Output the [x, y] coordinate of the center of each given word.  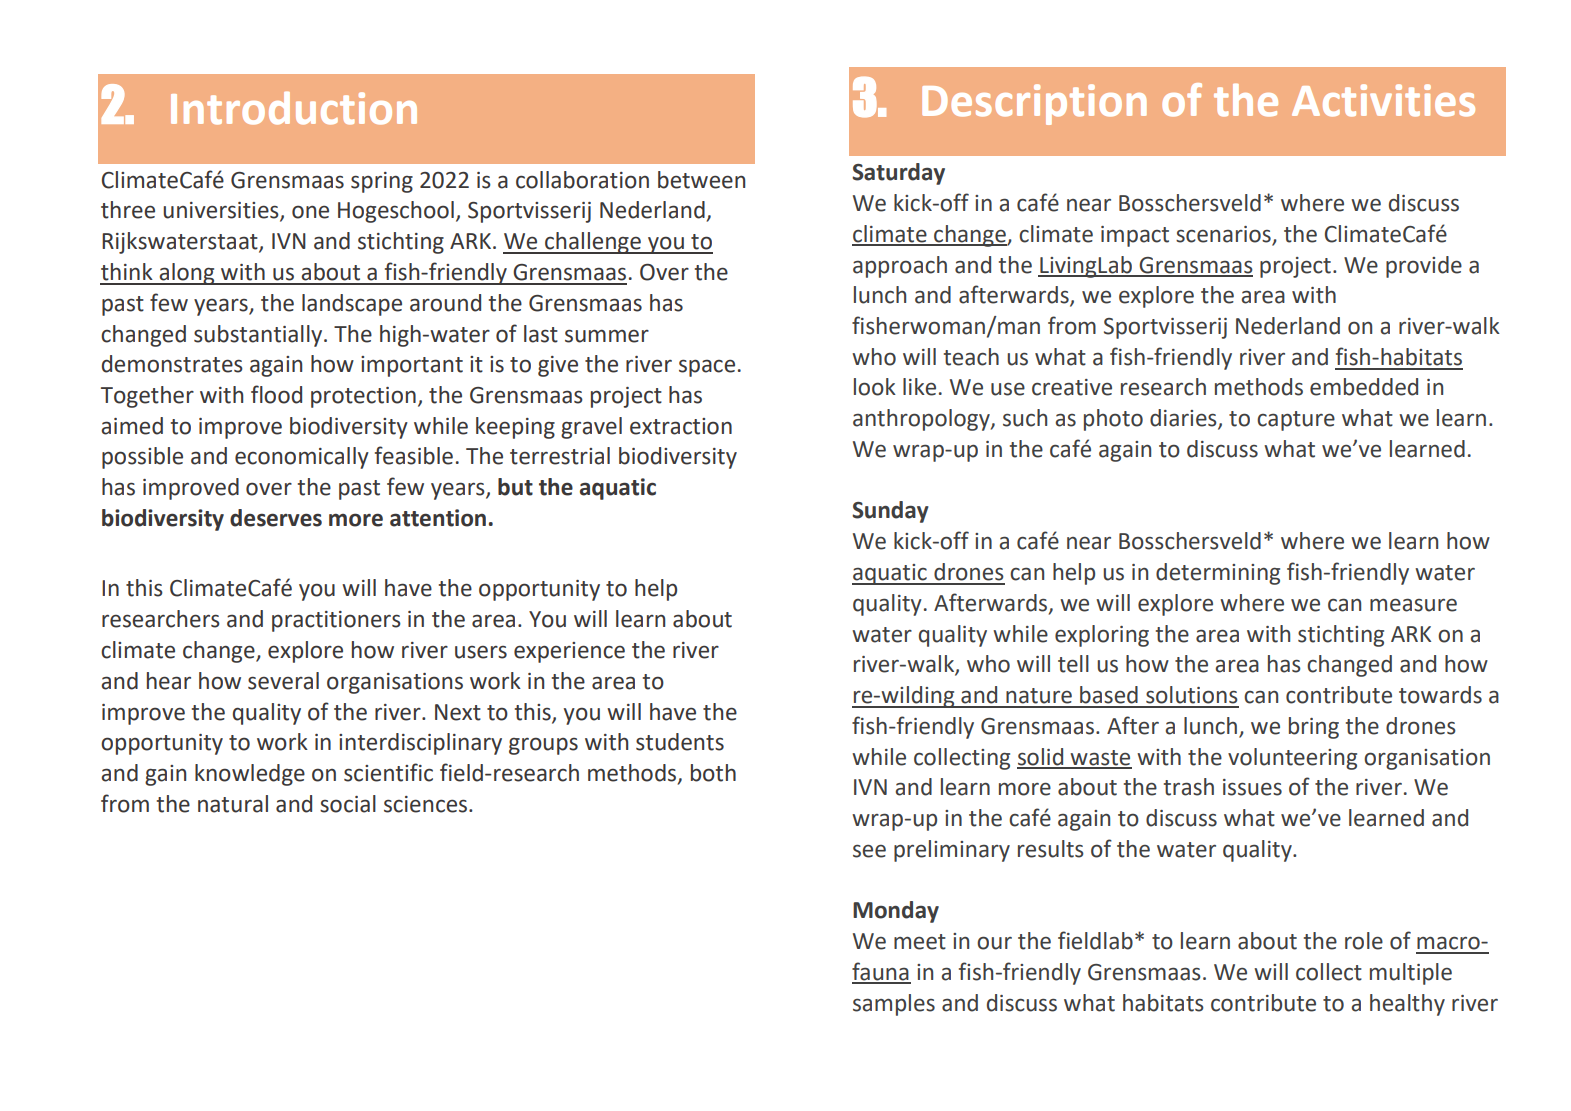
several [283, 681]
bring [1314, 728]
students [680, 742]
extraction [681, 426]
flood [276, 394]
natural [233, 804]
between [701, 180]
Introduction [294, 108]
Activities [1383, 100]
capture [1296, 421]
